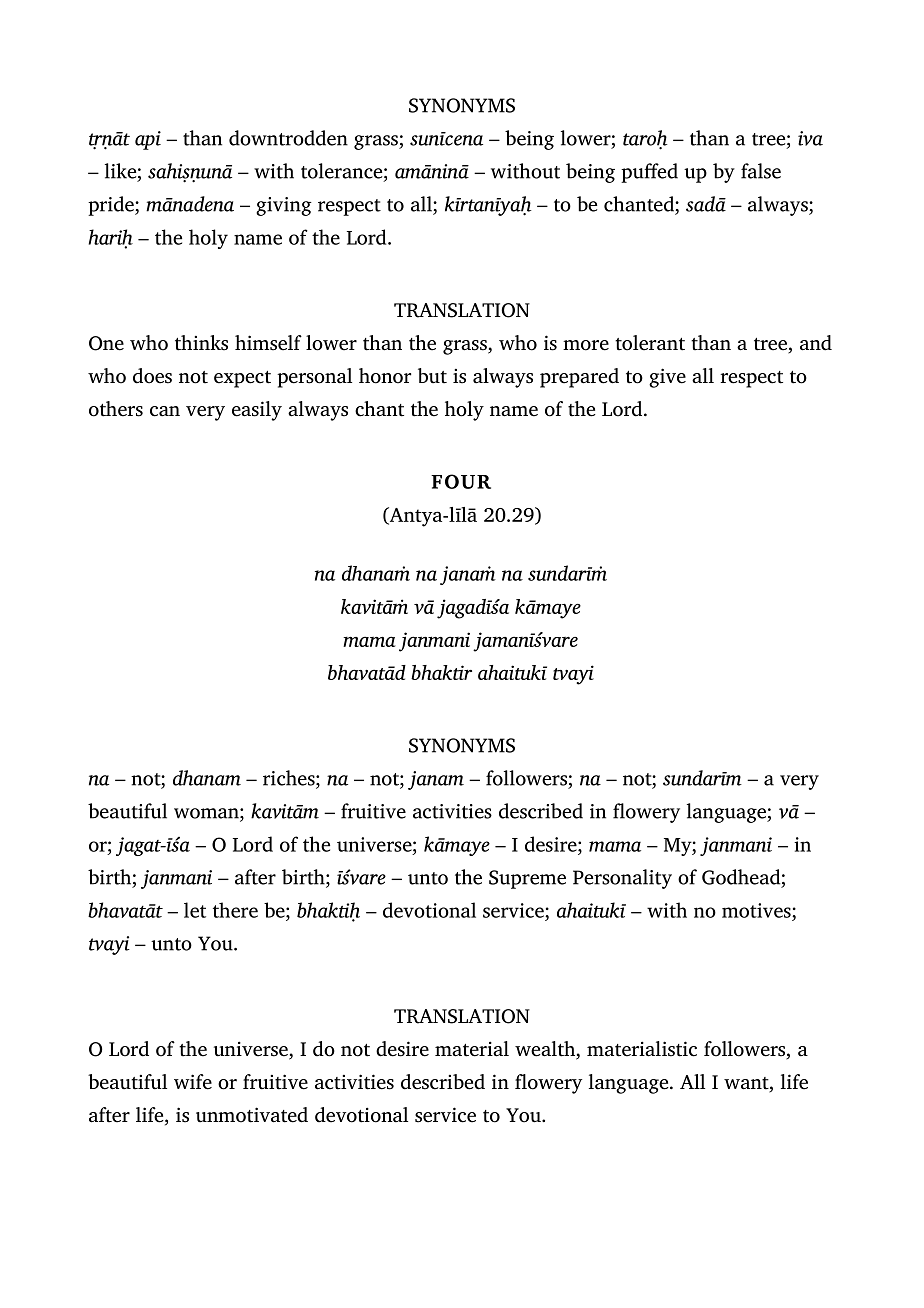  Describe the element at coordinates (667, 378) in the page. I see `give` at that location.
